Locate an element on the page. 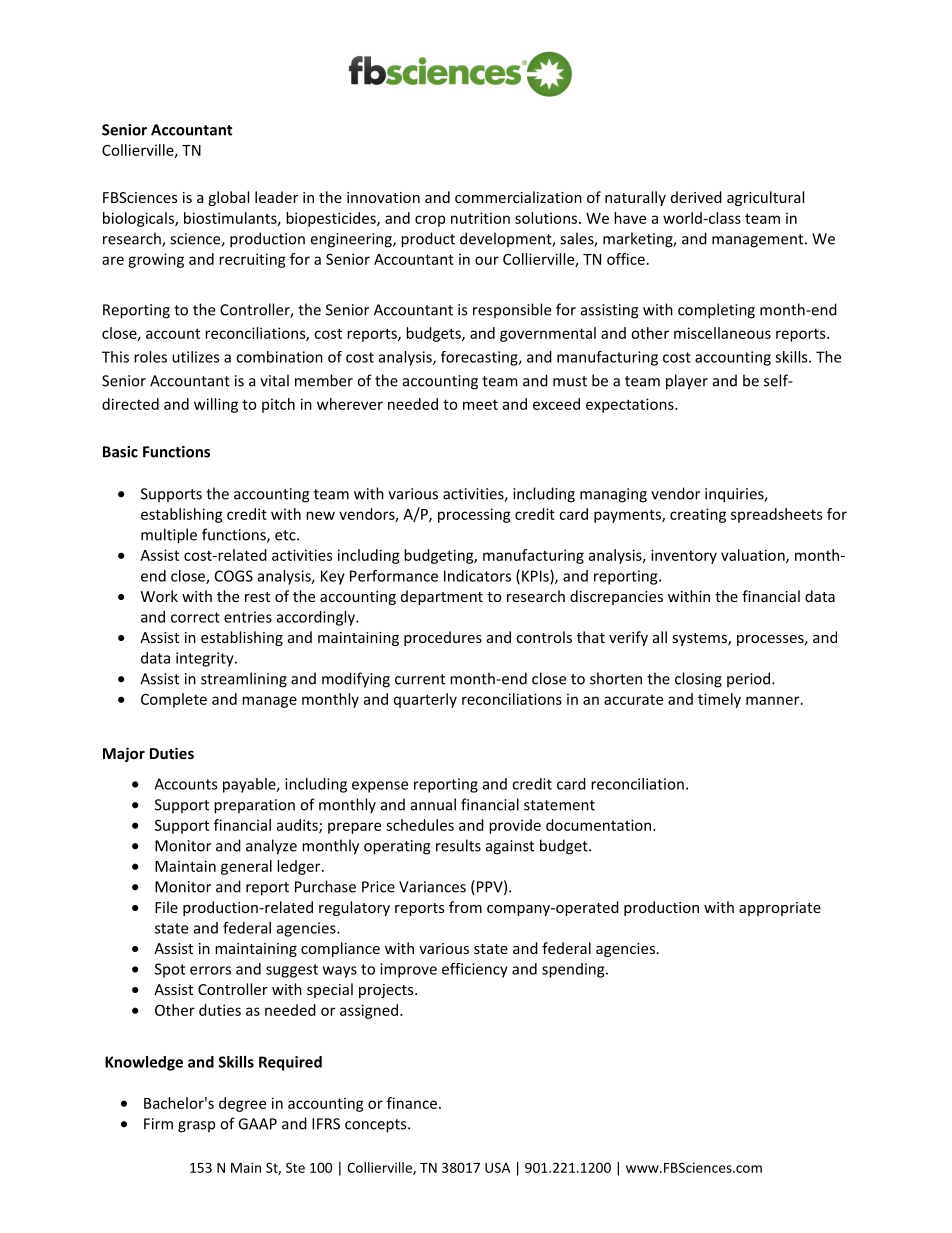 The image size is (952, 1233). crop is located at coordinates (430, 221).
